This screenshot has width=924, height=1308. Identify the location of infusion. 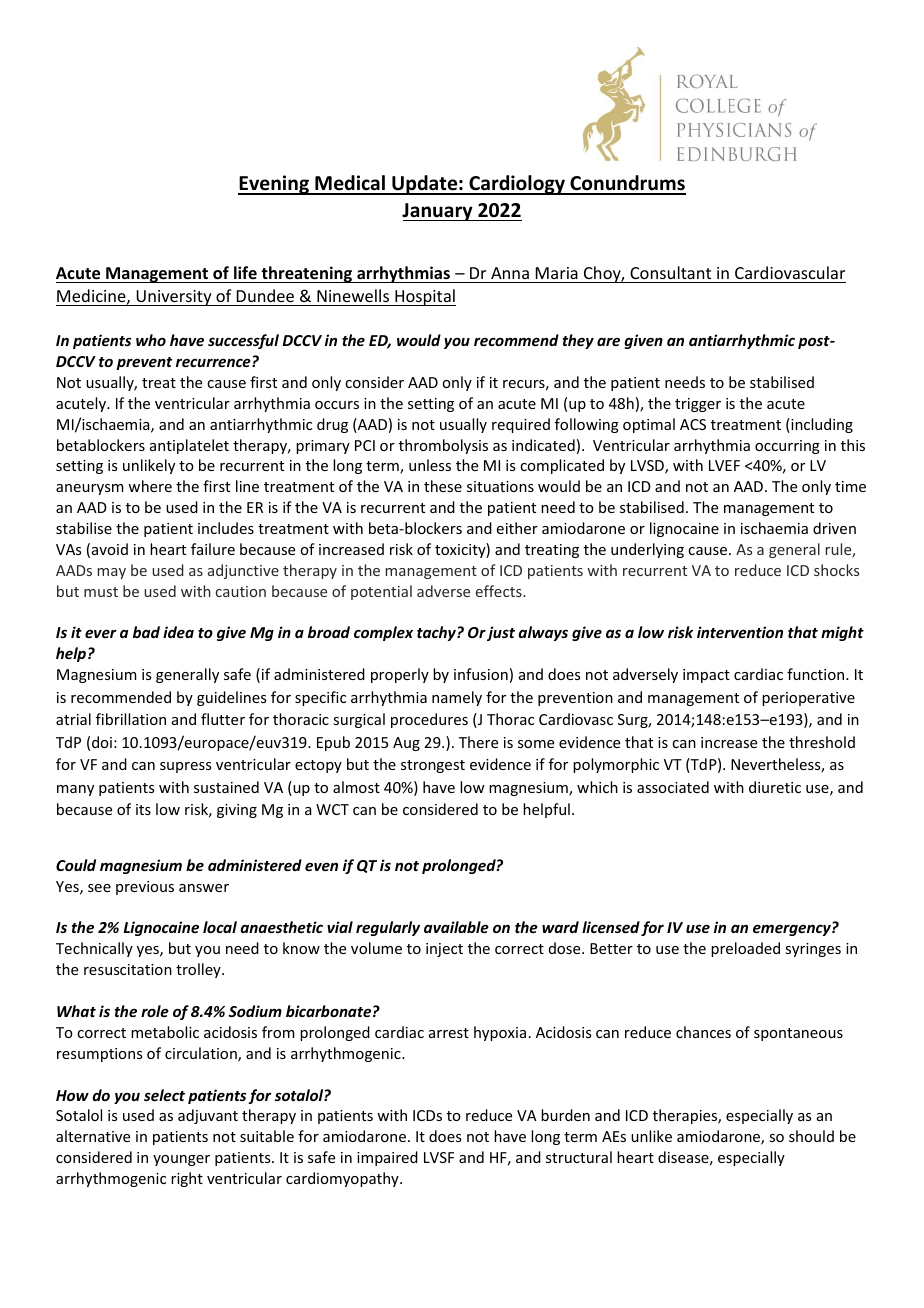
(481, 674).
